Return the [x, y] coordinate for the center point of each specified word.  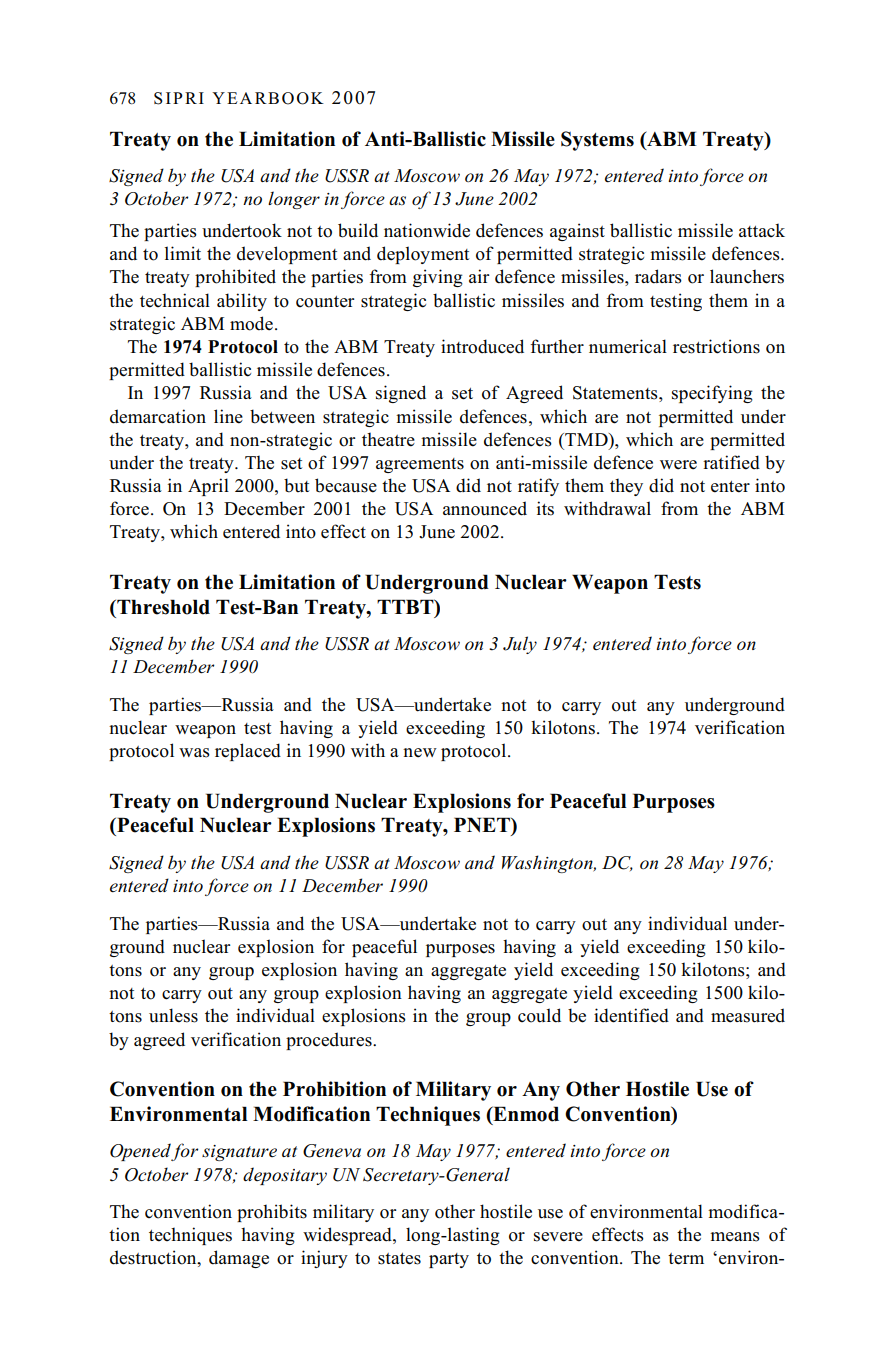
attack [762, 230]
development [287, 255]
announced [485, 508]
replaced [248, 752]
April [208, 487]
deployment [423, 255]
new [420, 753]
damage [239, 1259]
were [678, 465]
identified [631, 1015]
